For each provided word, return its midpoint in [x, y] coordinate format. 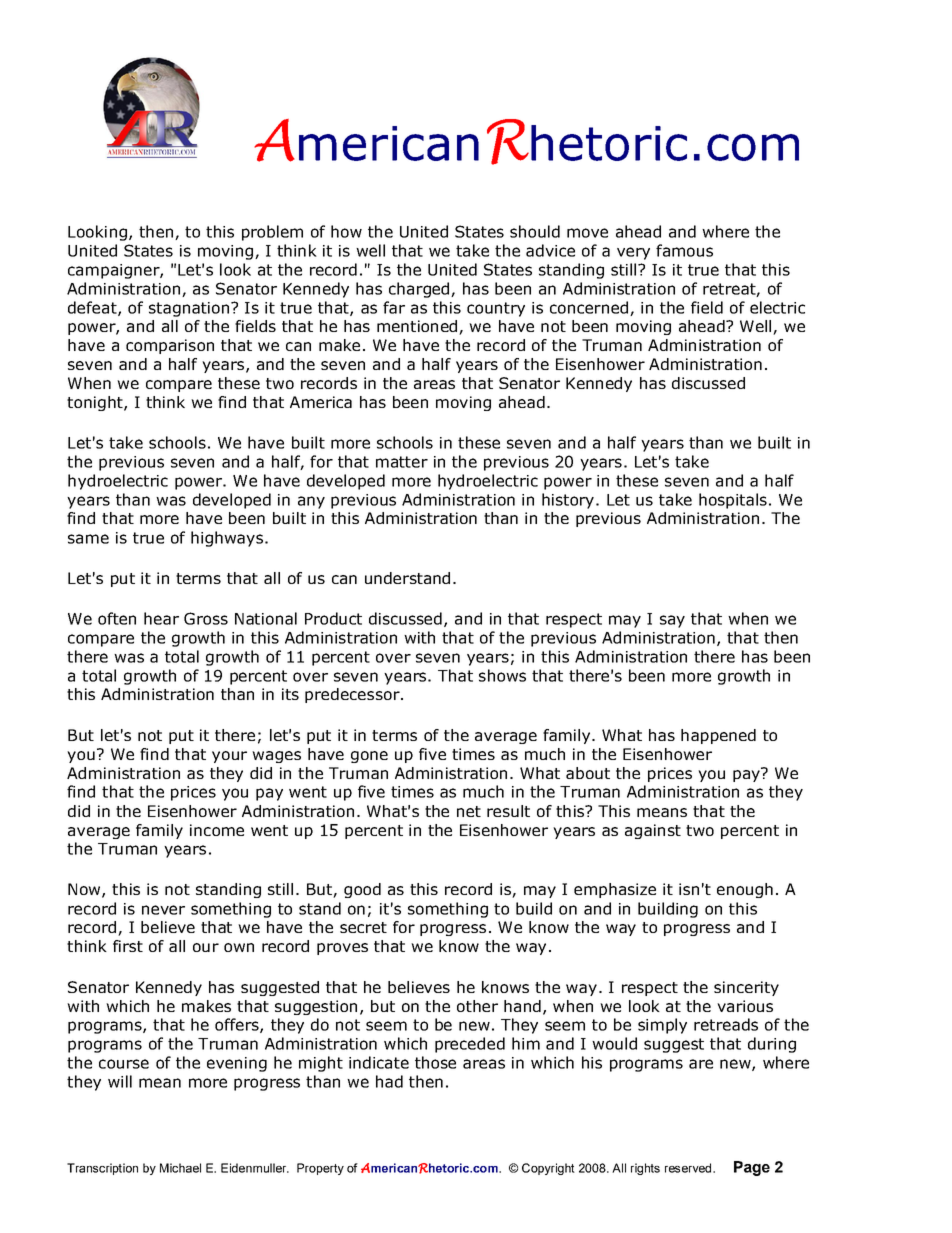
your [229, 757]
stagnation [189, 309]
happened [718, 736]
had [389, 1081]
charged [419, 290]
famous [684, 250]
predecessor [353, 695]
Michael [180, 1168]
